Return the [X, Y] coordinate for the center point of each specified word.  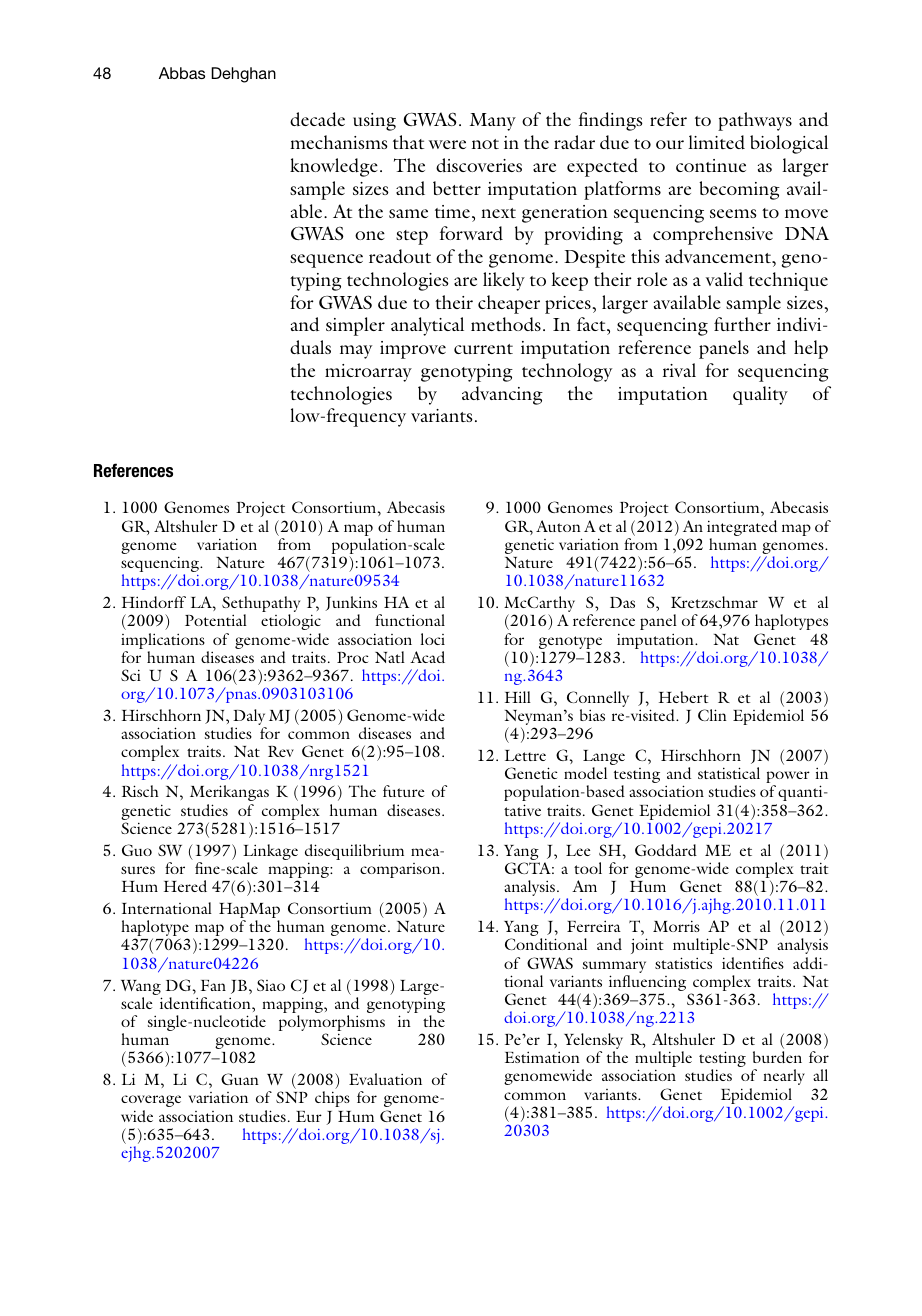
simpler [355, 326]
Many [493, 122]
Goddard [666, 850]
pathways [755, 121]
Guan [240, 1079]
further [742, 324]
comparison [401, 870]
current [483, 349]
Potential [216, 620]
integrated [742, 528]
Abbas [182, 73]
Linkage [270, 853]
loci [433, 639]
